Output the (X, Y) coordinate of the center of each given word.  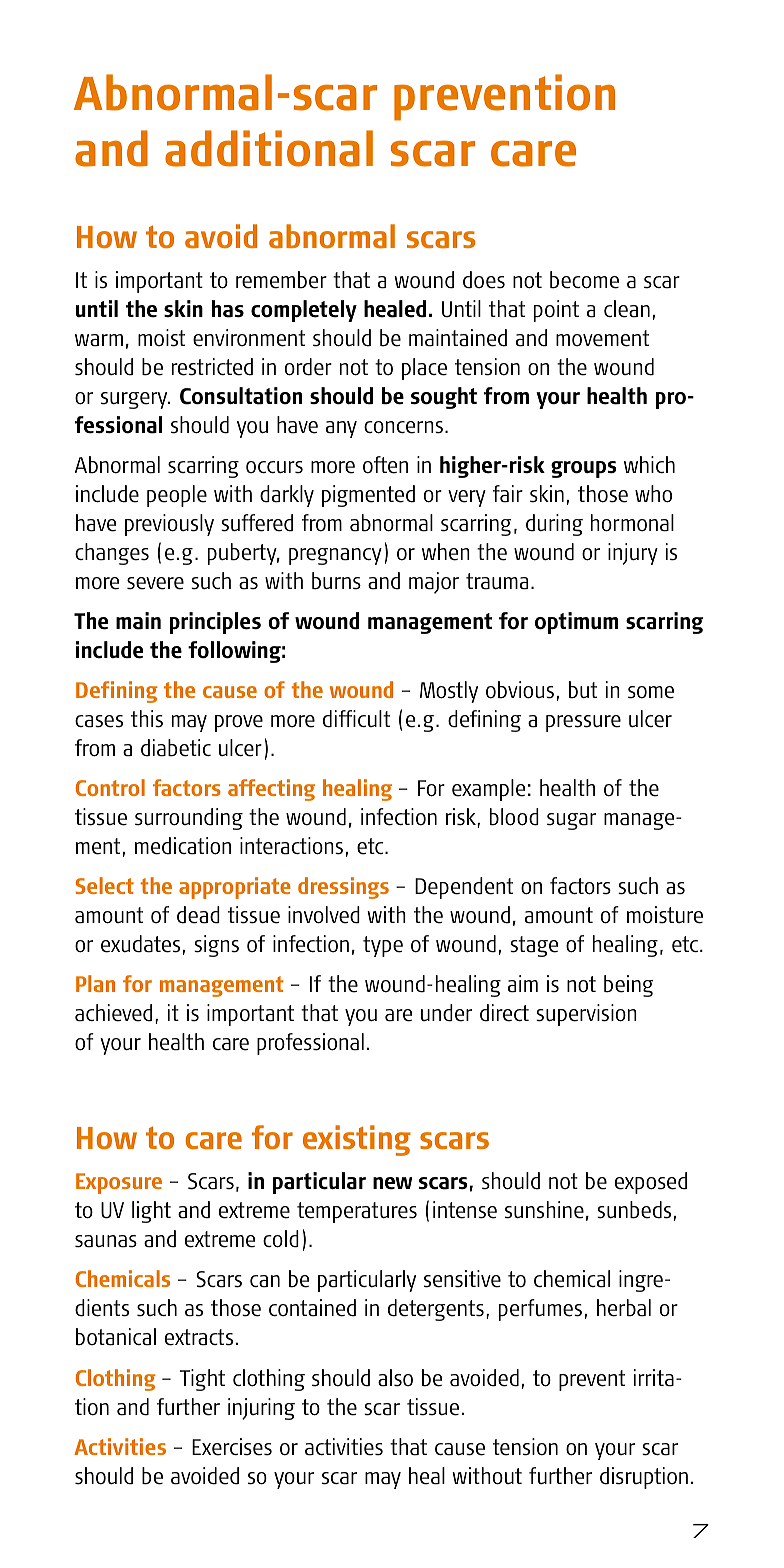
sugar (571, 821)
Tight (202, 1380)
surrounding (189, 819)
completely (304, 311)
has (228, 309)
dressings (343, 888)
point (556, 311)
